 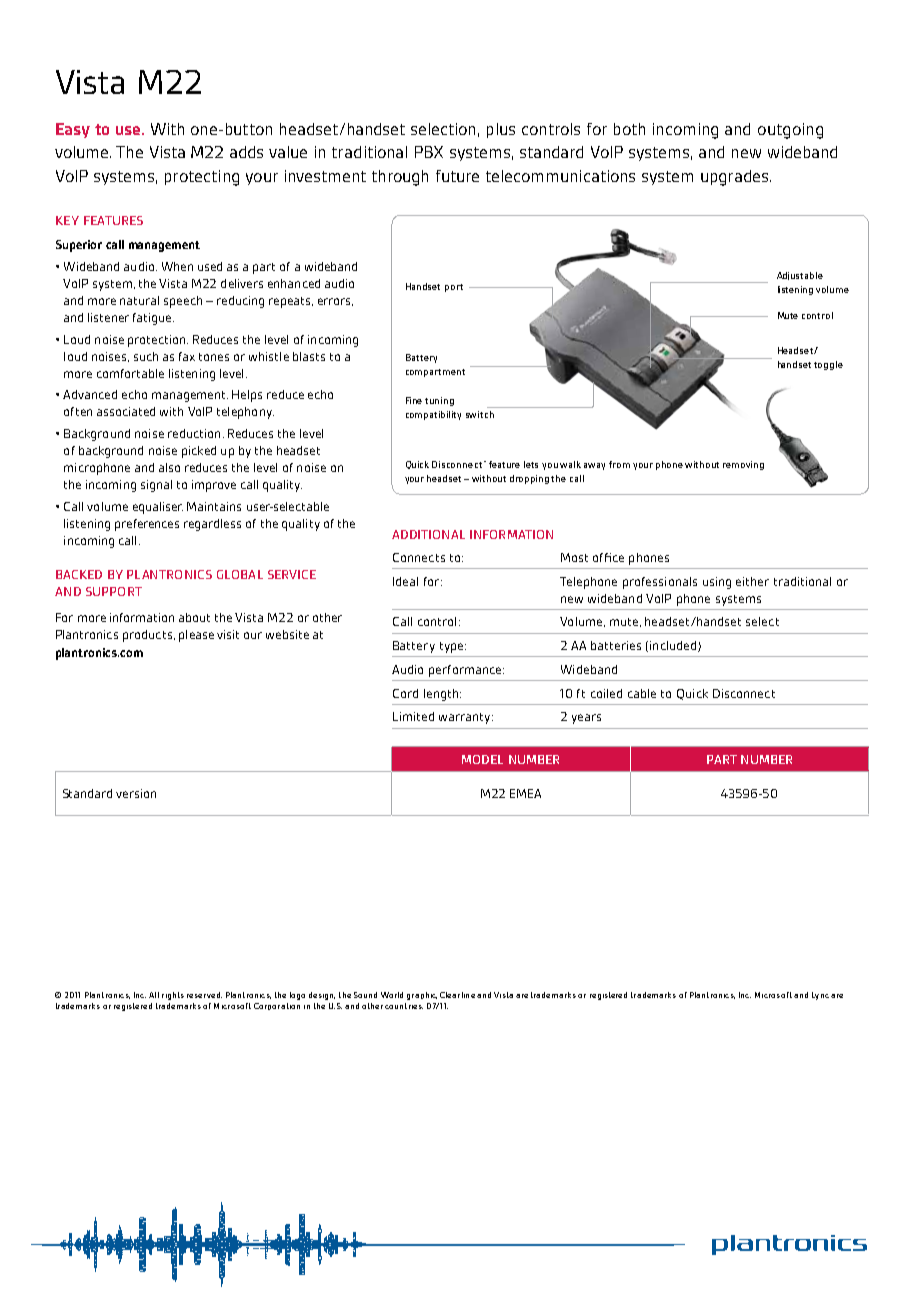 What do you see at coordinates (752, 581) in the image?
I see `either` at bounding box center [752, 581].
